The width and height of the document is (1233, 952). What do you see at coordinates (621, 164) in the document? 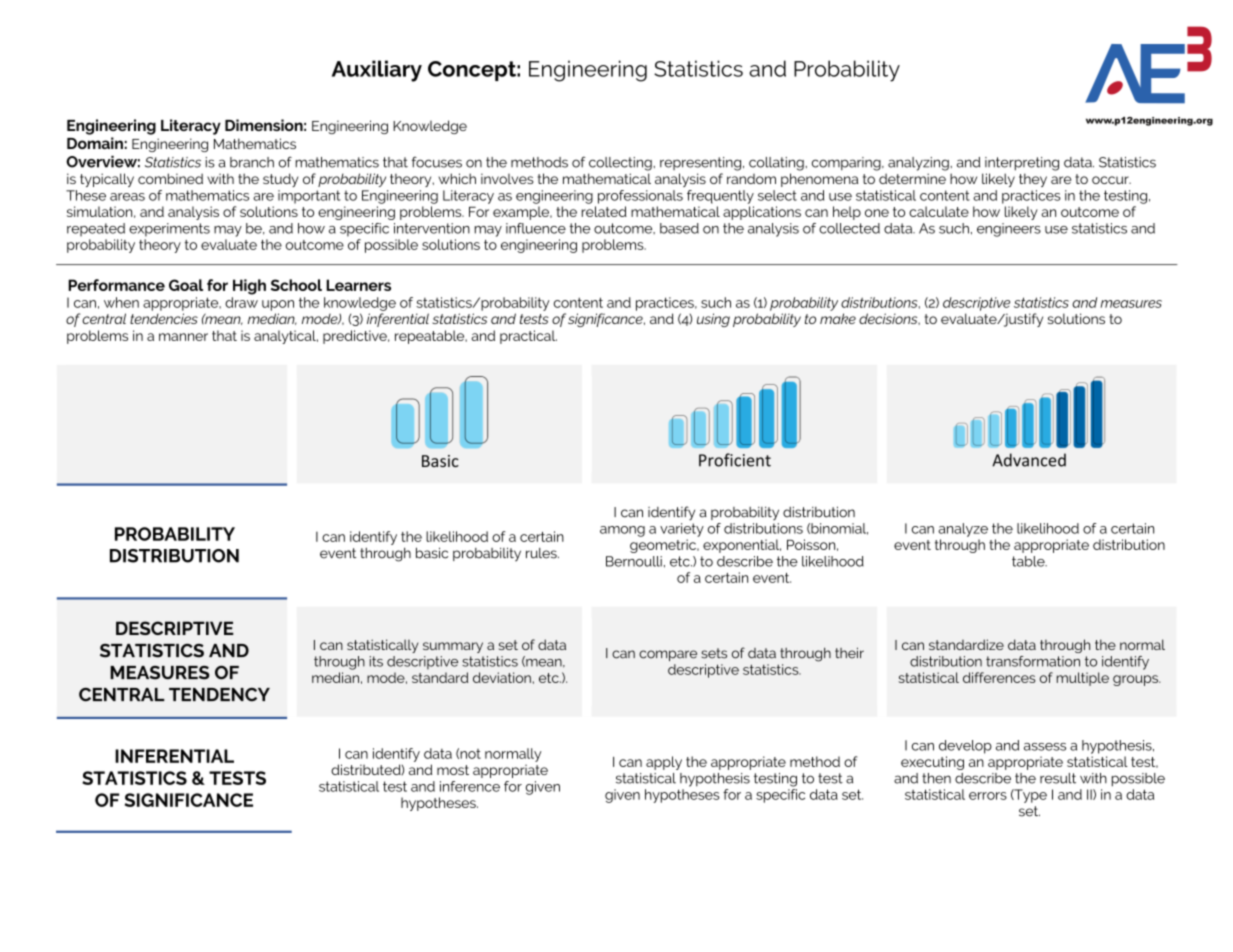
I see `collecting` at bounding box center [621, 164].
